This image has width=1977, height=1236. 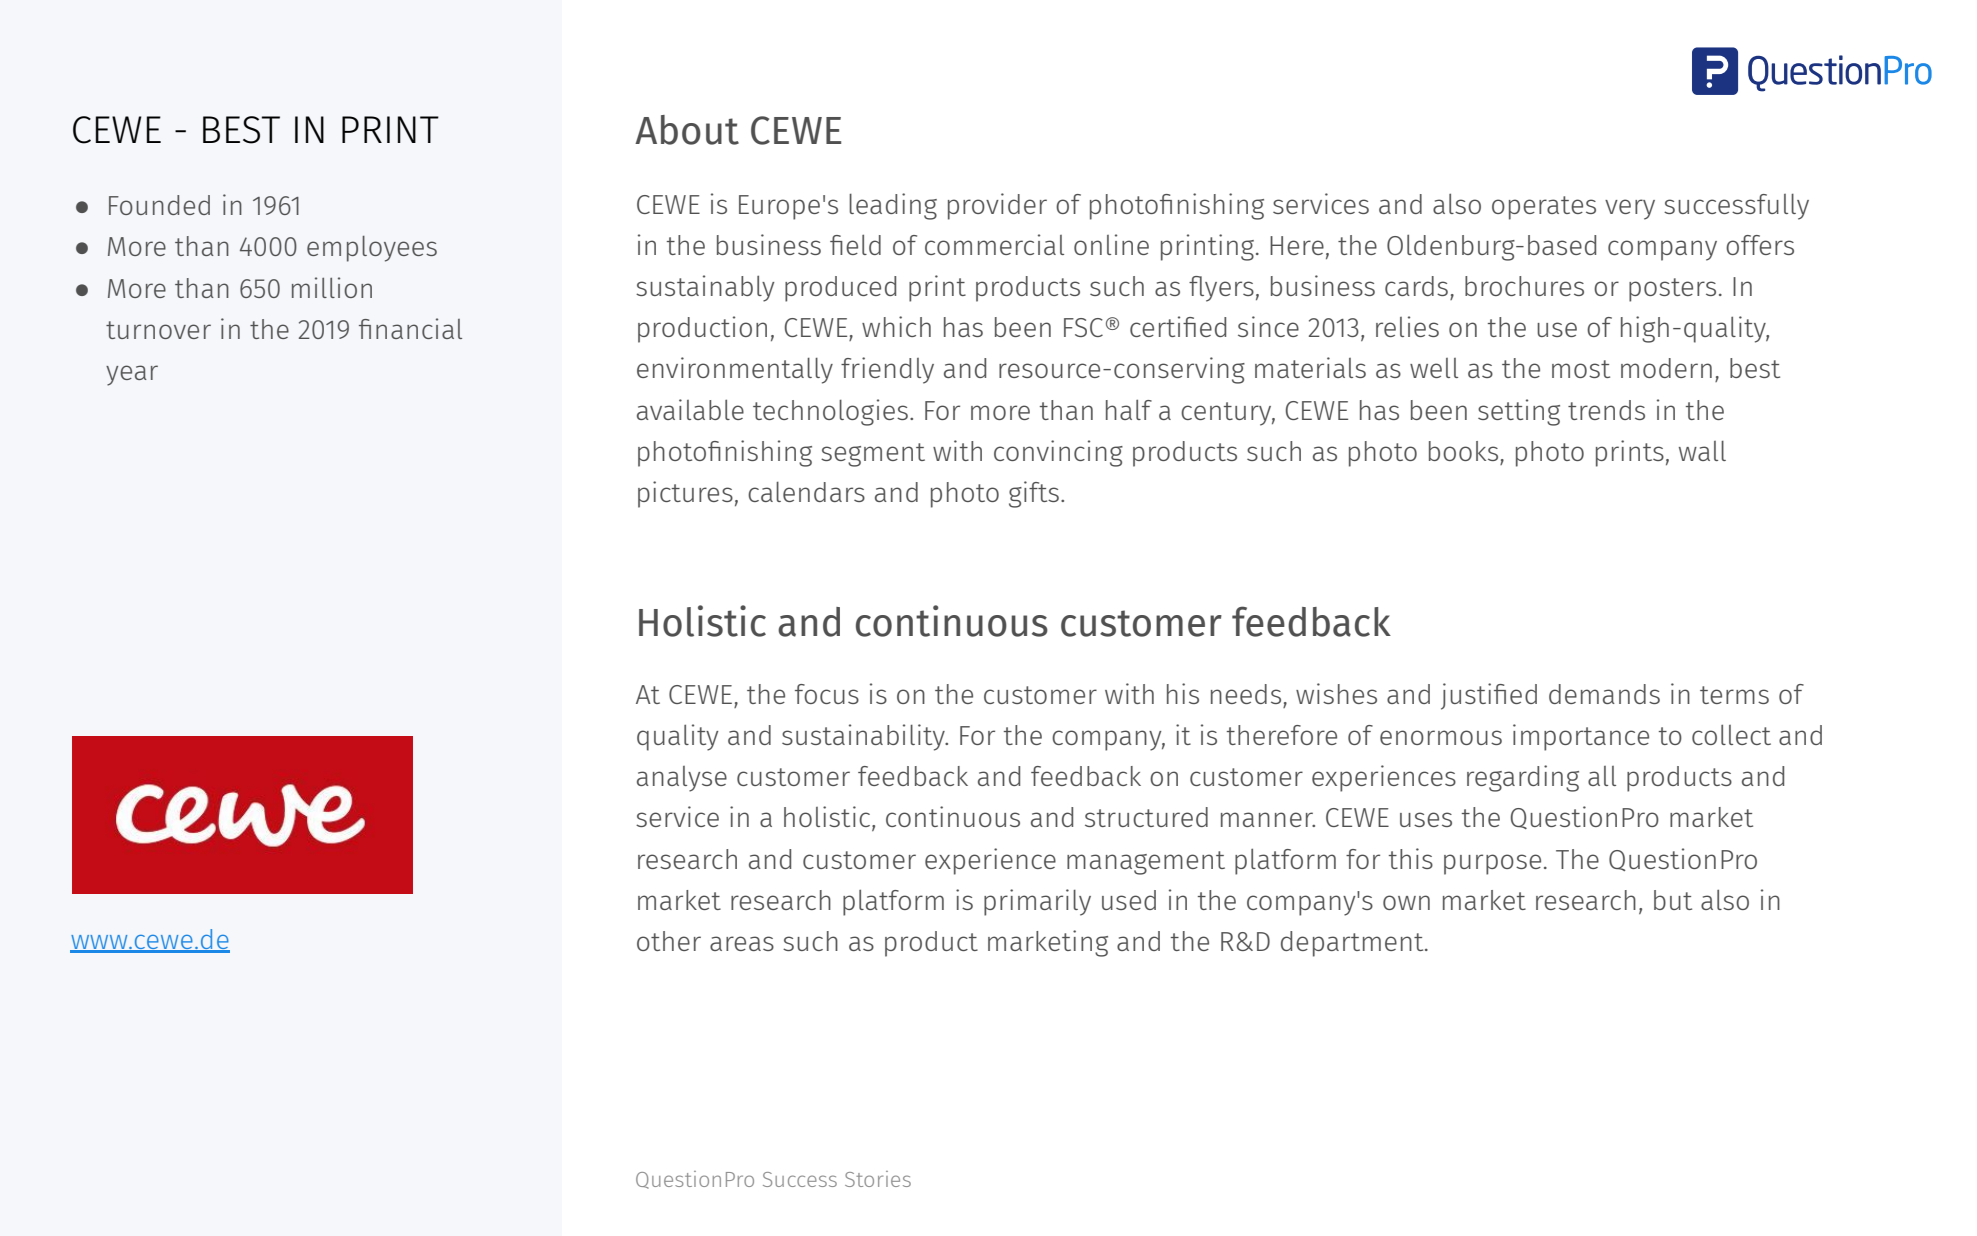 What do you see at coordinates (878, 1179) in the image?
I see `Stories` at bounding box center [878, 1179].
